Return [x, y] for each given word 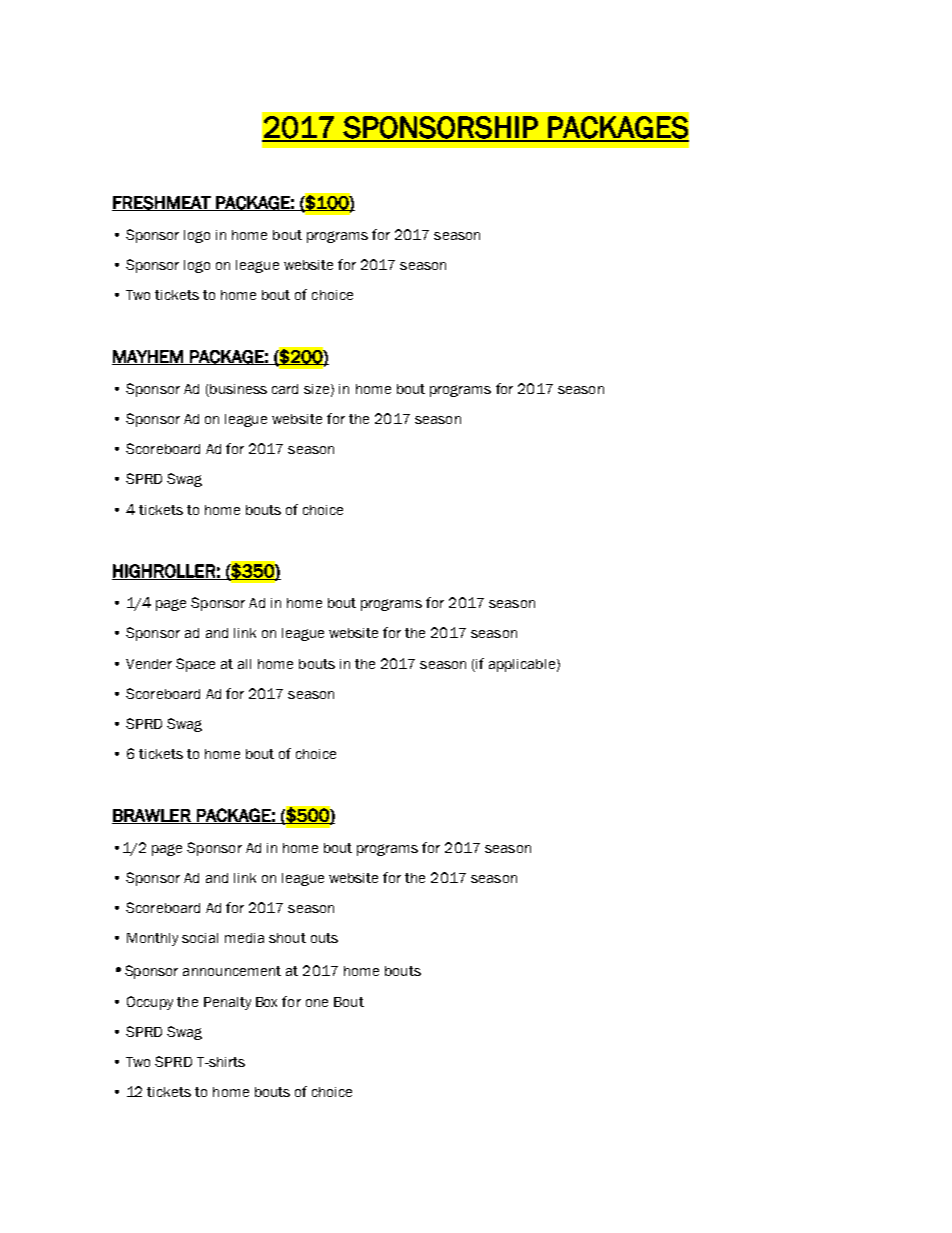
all [244, 664]
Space [195, 665]
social [200, 938]
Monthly [152, 939]
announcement [232, 971]
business [237, 390]
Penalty [227, 1003]
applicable [522, 665]
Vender [149, 664]
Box [266, 1002]
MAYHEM [148, 357]
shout [287, 938]
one [317, 1003]
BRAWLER [152, 816]
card [285, 389]
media [244, 938]
